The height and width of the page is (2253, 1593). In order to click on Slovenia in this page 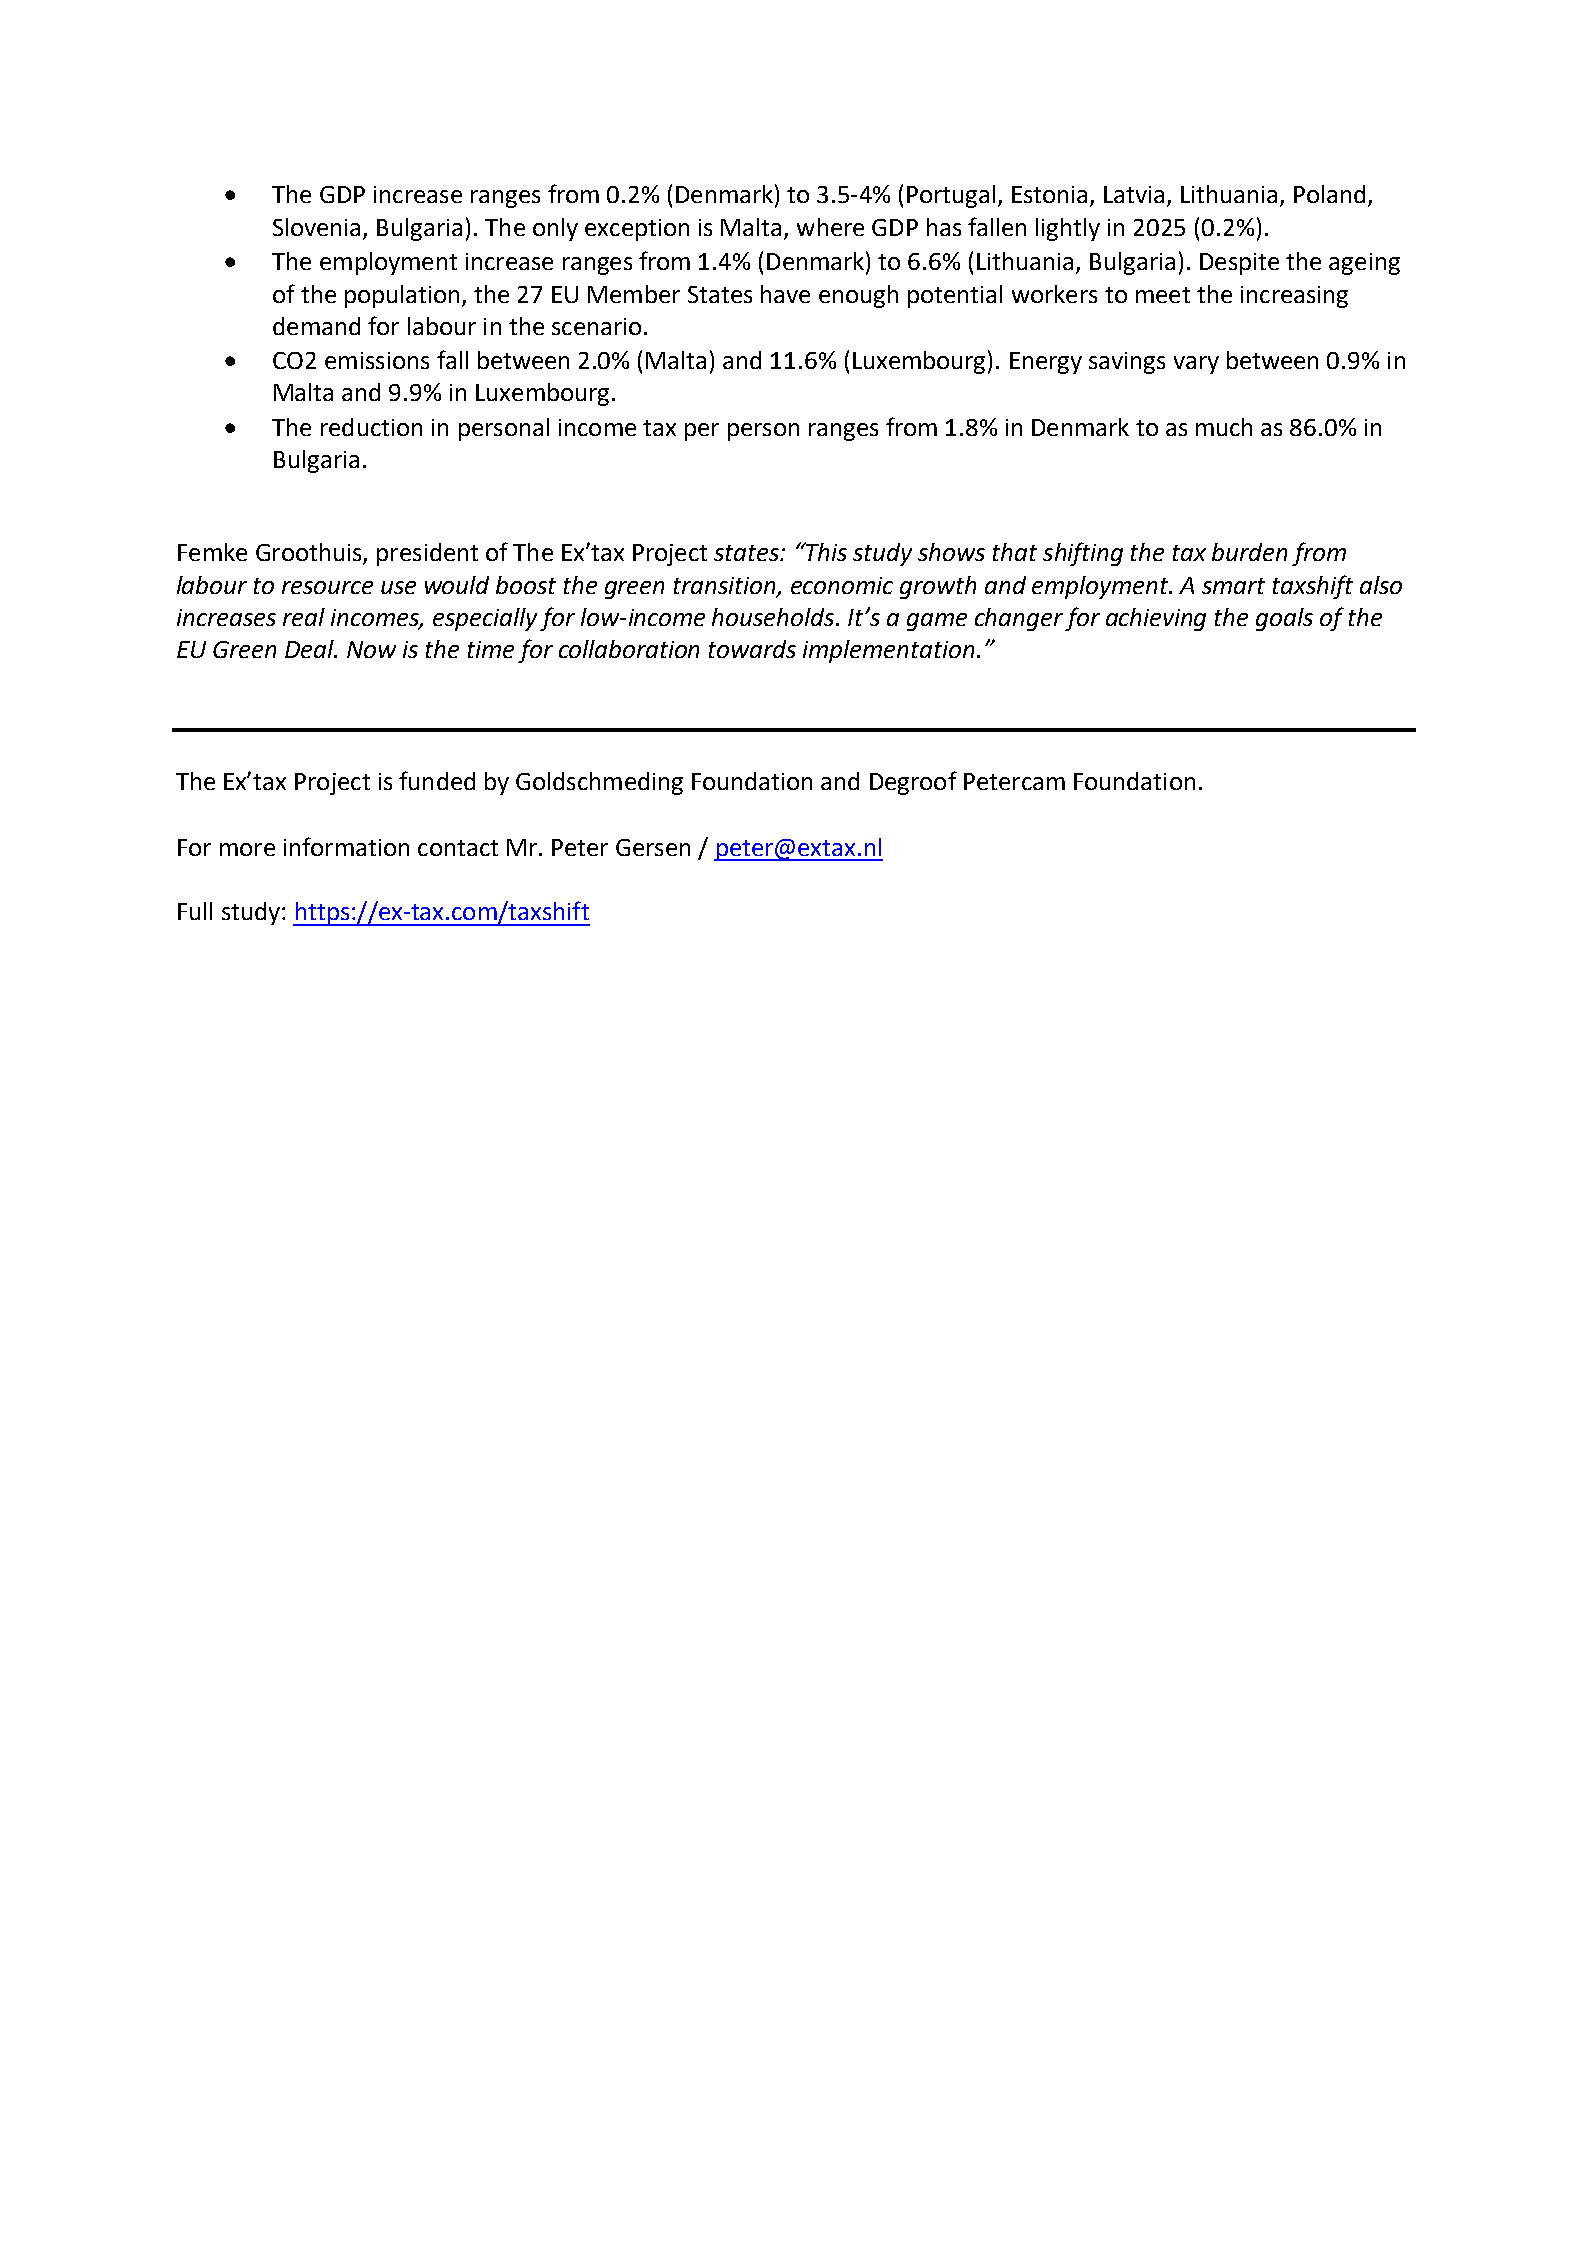, I will do `click(316, 227)`.
